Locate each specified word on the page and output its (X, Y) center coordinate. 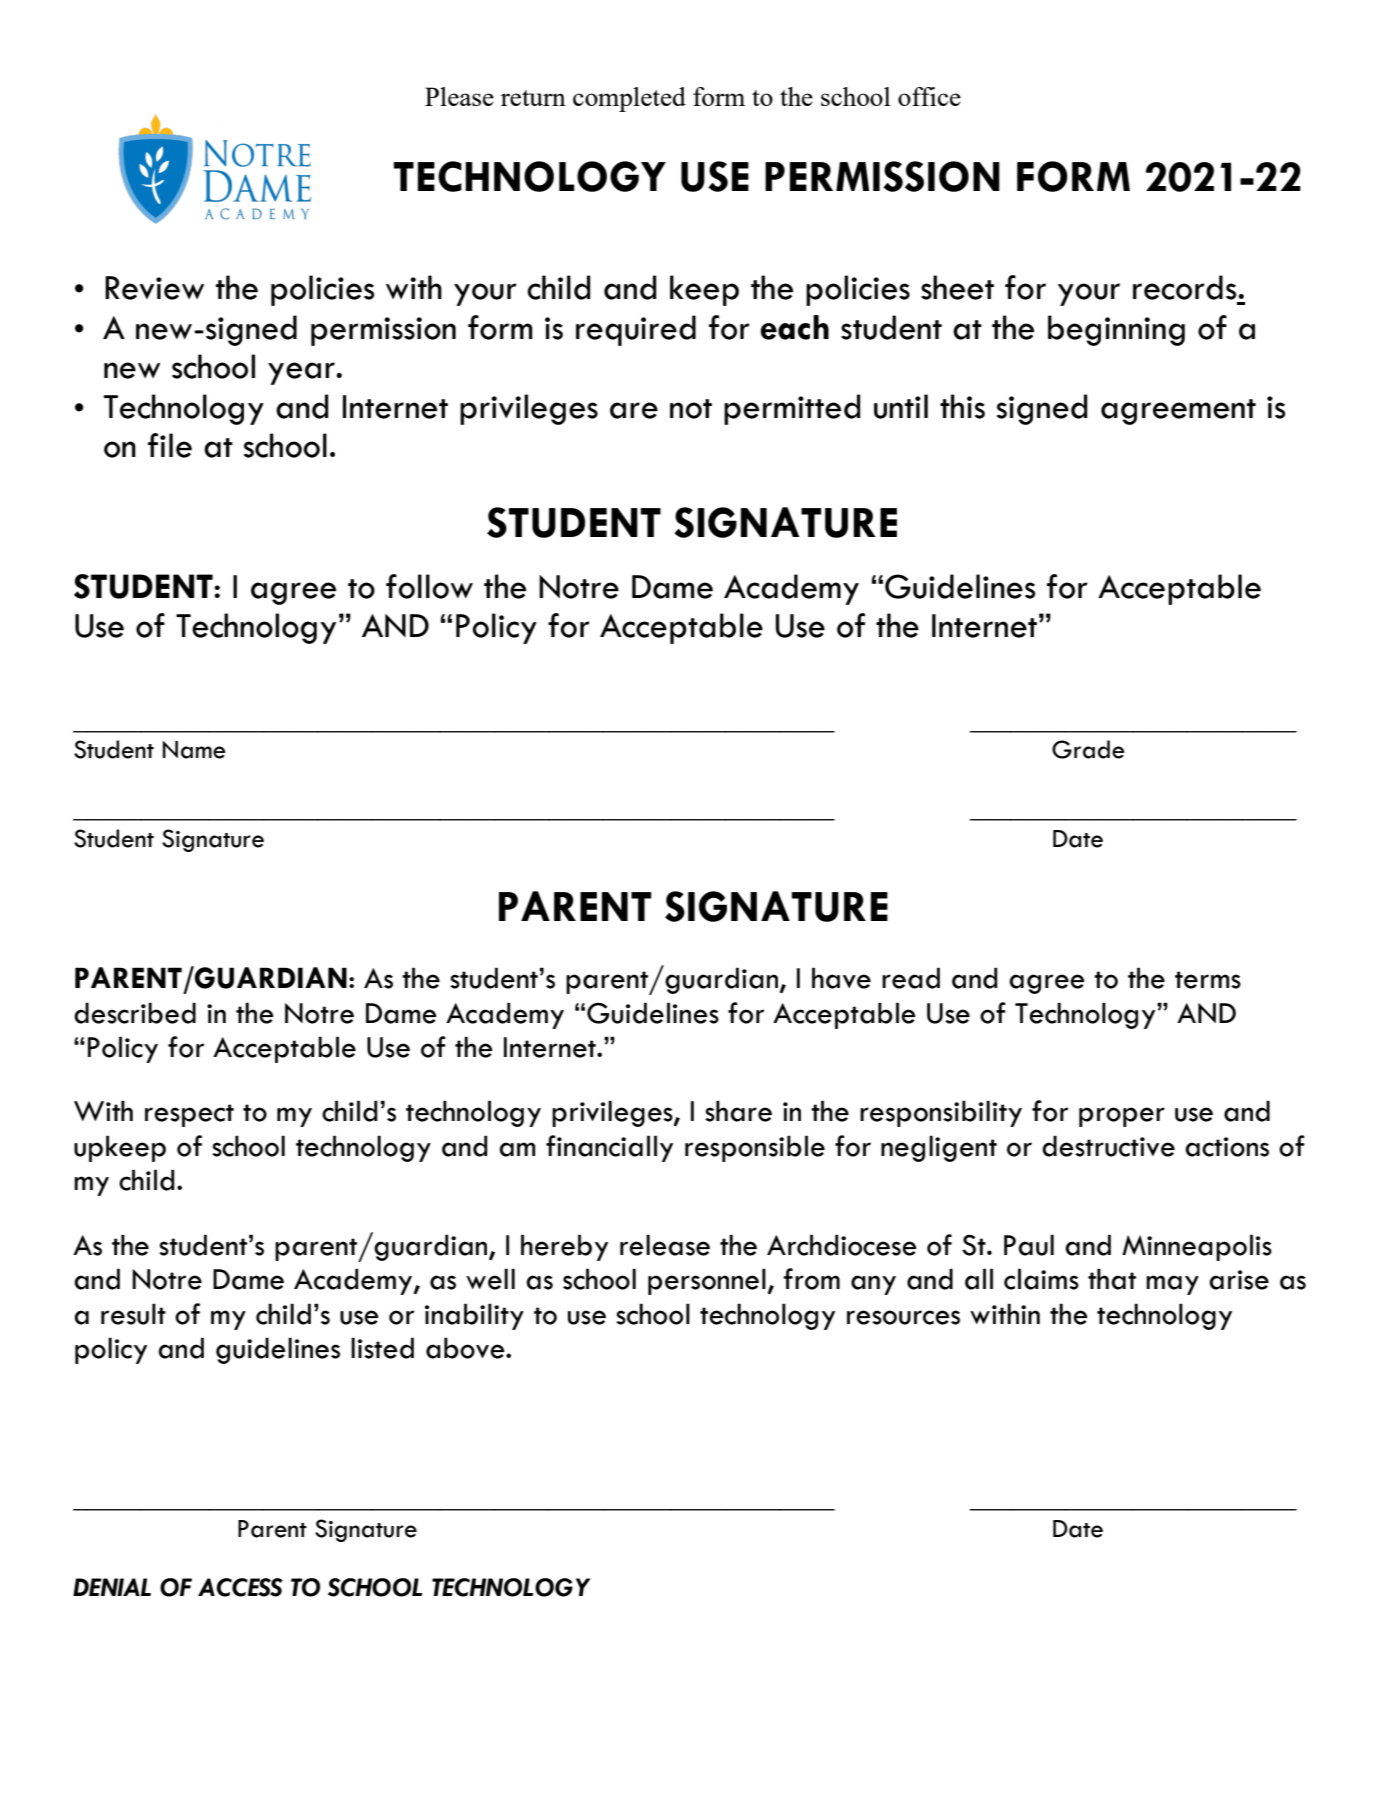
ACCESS (240, 1587)
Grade (1088, 749)
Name (194, 750)
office (929, 96)
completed (629, 99)
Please (459, 96)
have (841, 978)
